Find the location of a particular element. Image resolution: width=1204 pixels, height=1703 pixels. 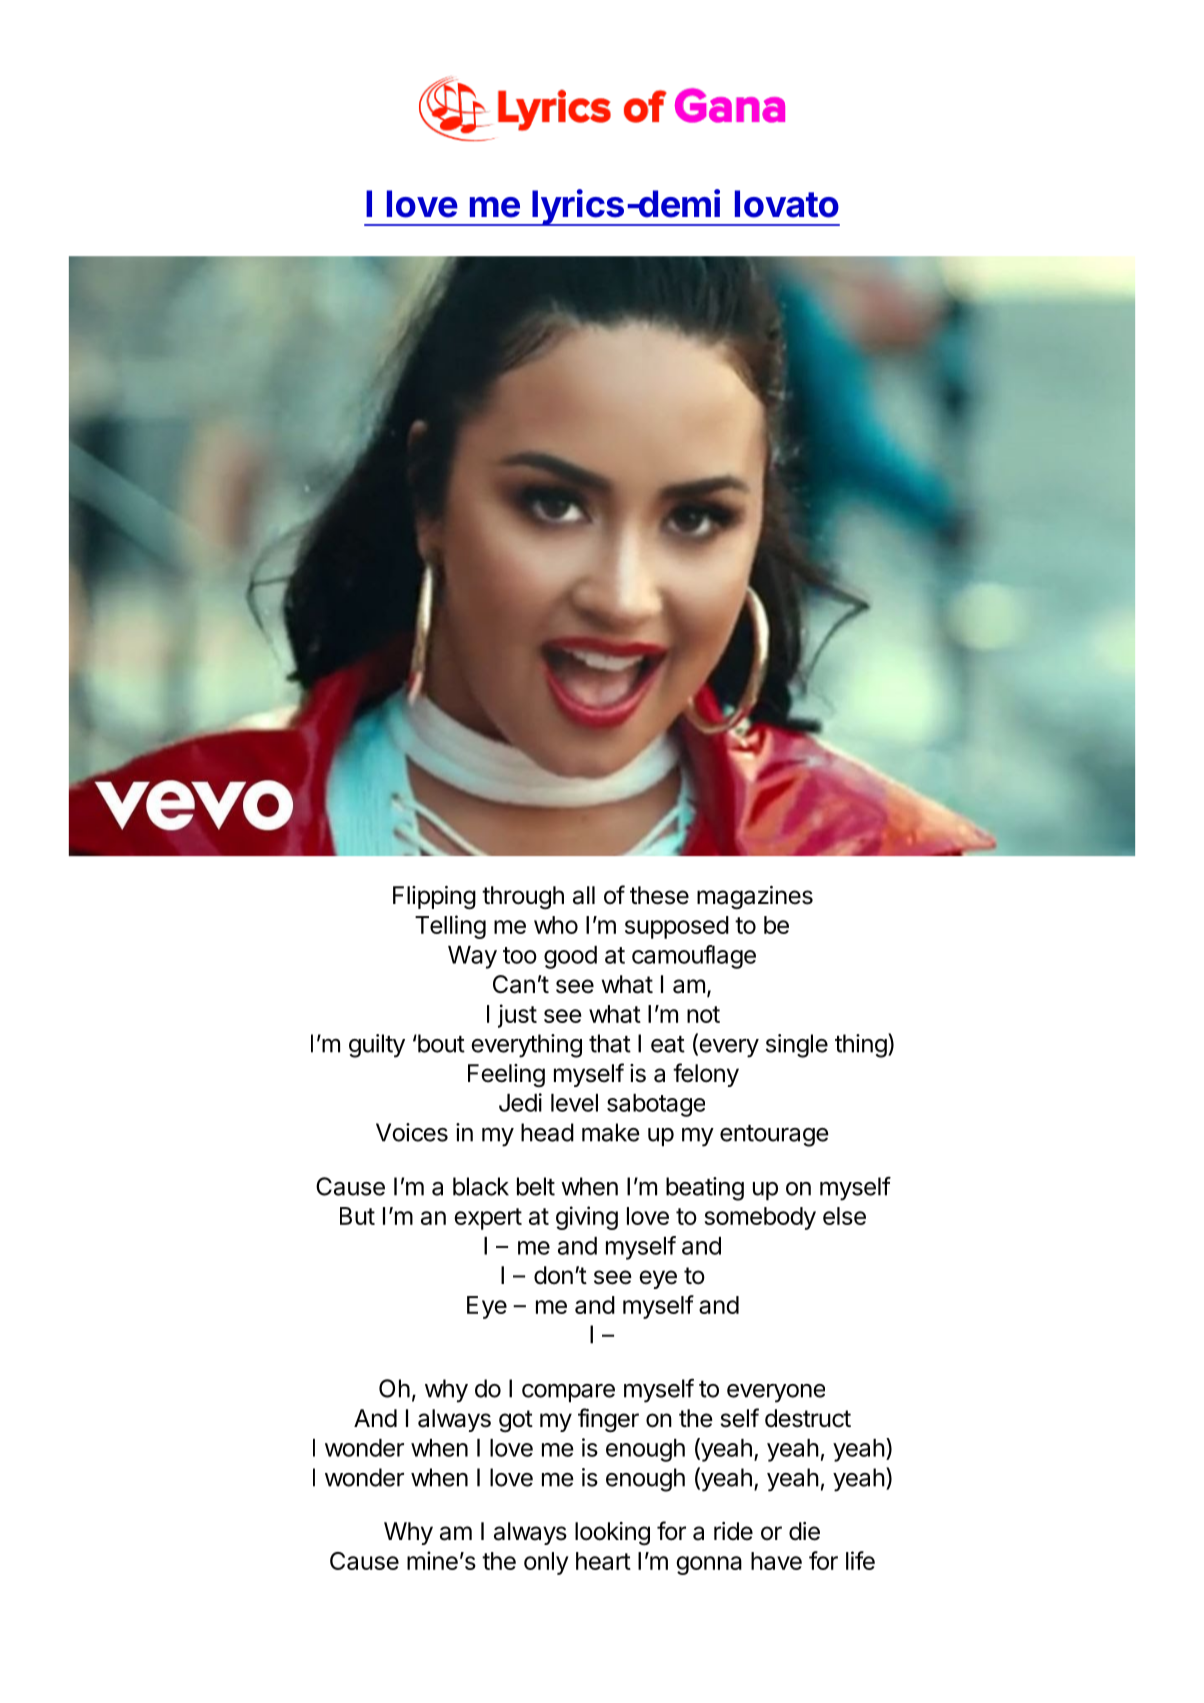

these is located at coordinates (659, 895).
